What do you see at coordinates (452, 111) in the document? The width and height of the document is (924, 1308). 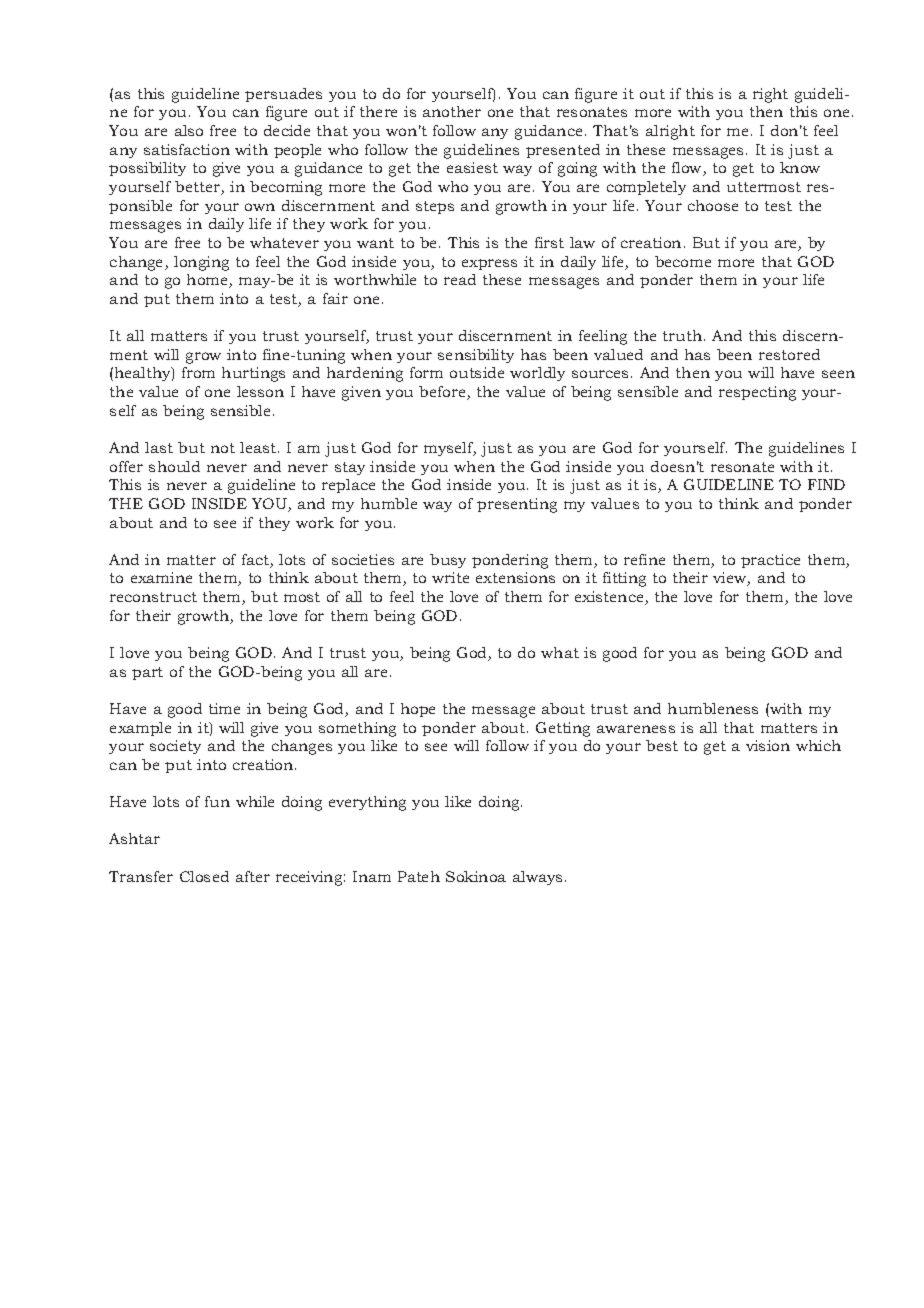 I see `another` at bounding box center [452, 111].
